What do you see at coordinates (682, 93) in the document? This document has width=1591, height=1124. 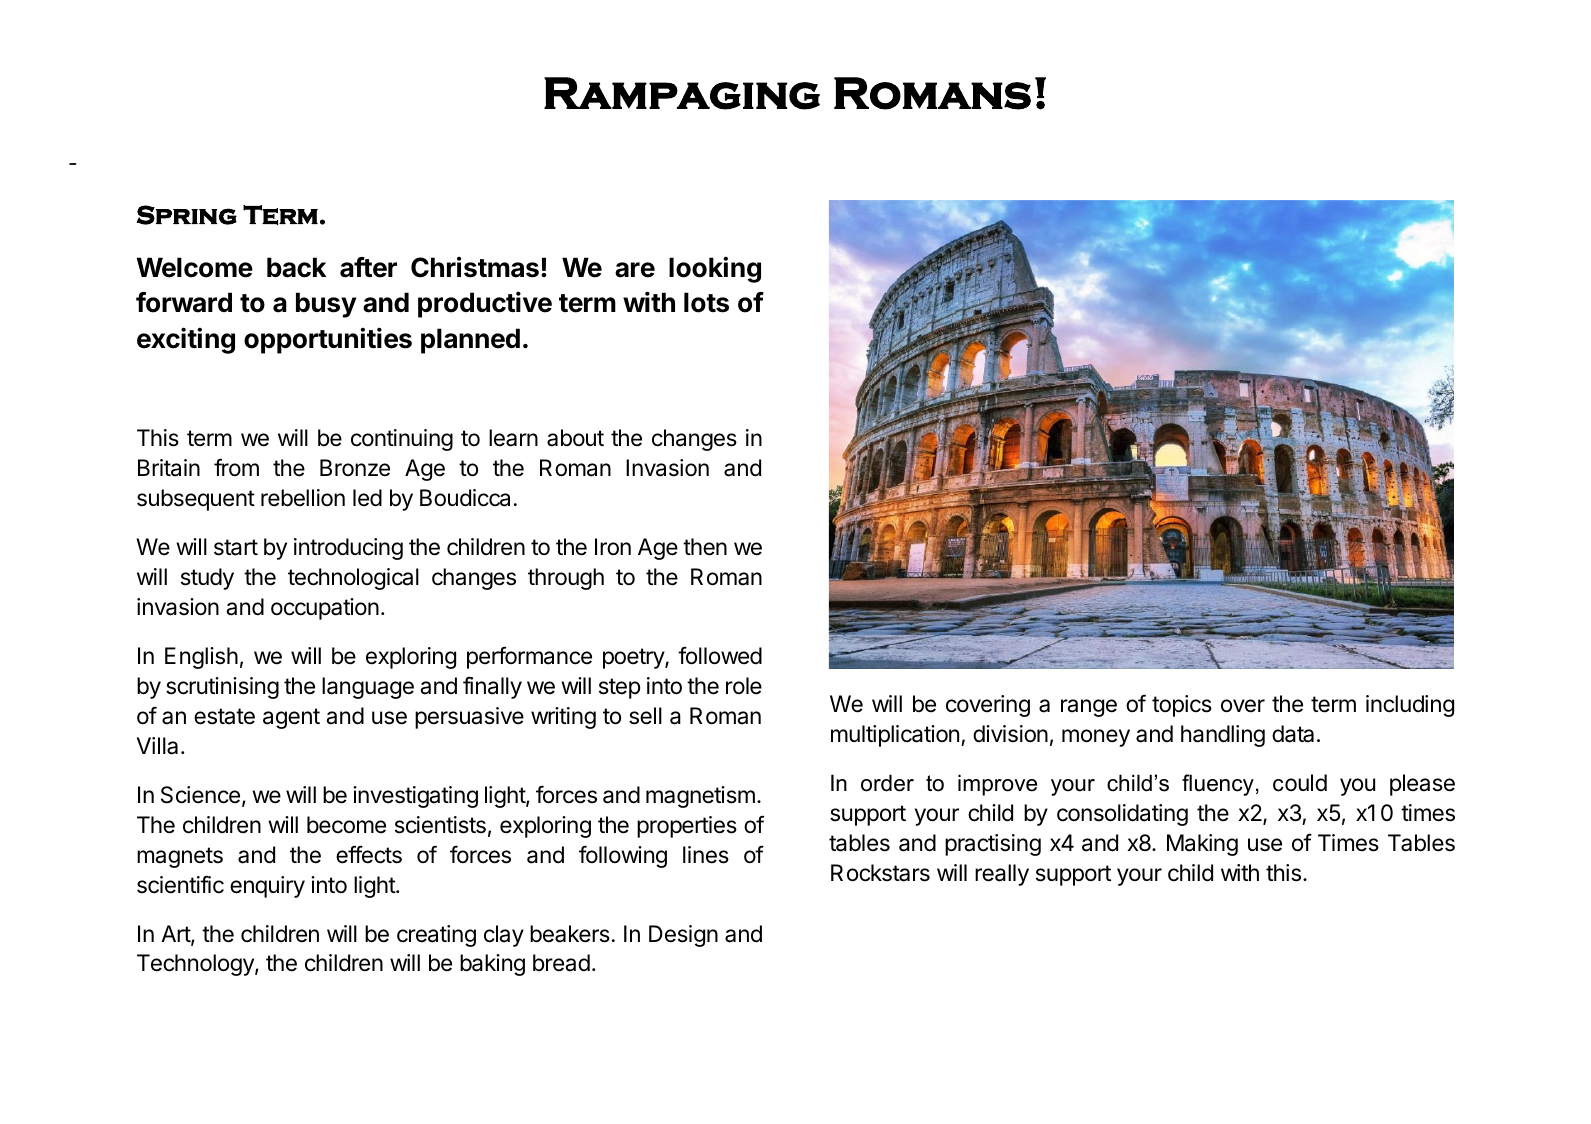 I see `Rampaging` at bounding box center [682, 93].
